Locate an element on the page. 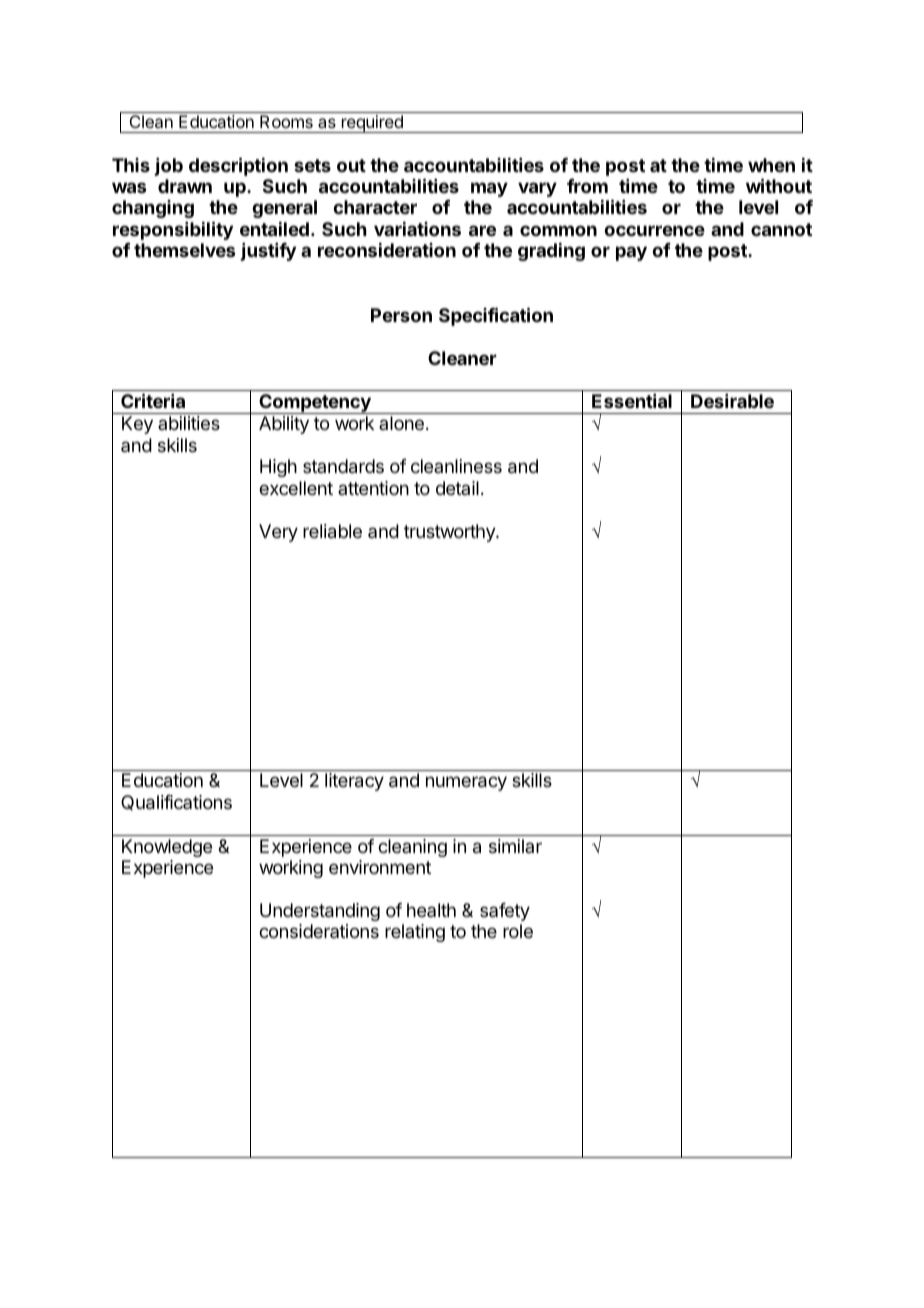 This image has width=924, height=1308. Essential is located at coordinates (632, 401).
